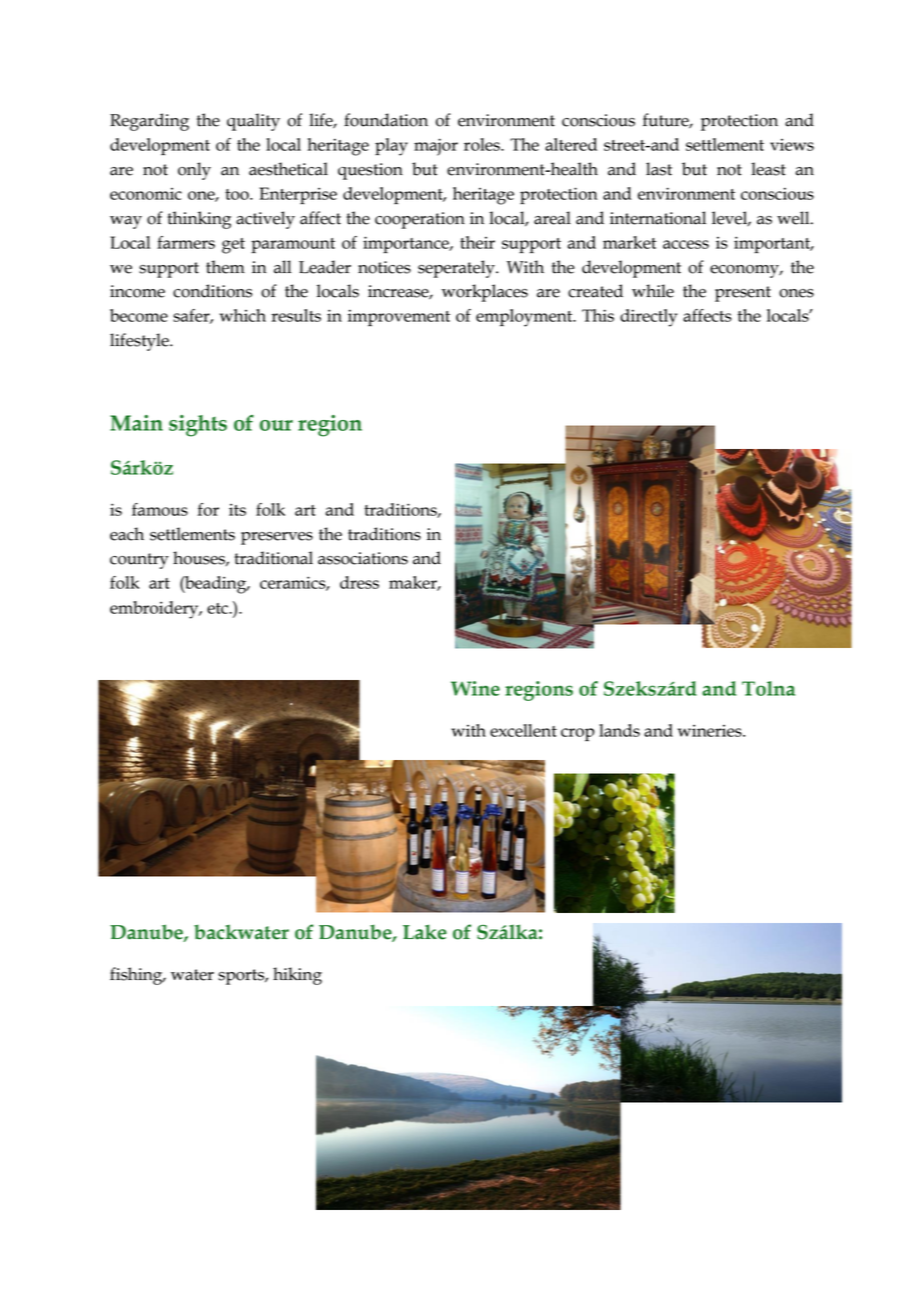 This screenshot has width=924, height=1308. I want to click on Lake, so click(425, 932).
